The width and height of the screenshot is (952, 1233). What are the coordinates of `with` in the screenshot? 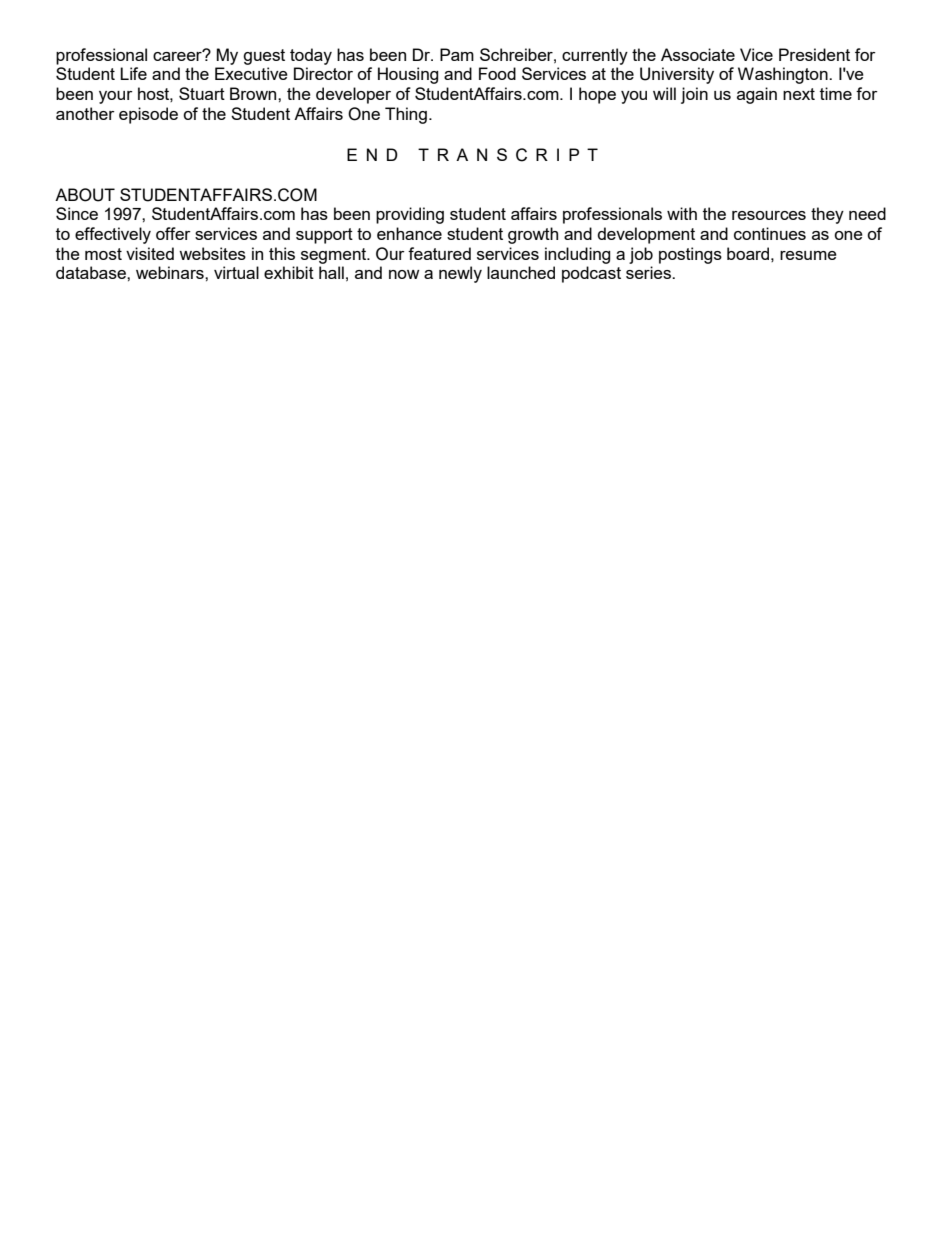 It's located at (682, 213).
